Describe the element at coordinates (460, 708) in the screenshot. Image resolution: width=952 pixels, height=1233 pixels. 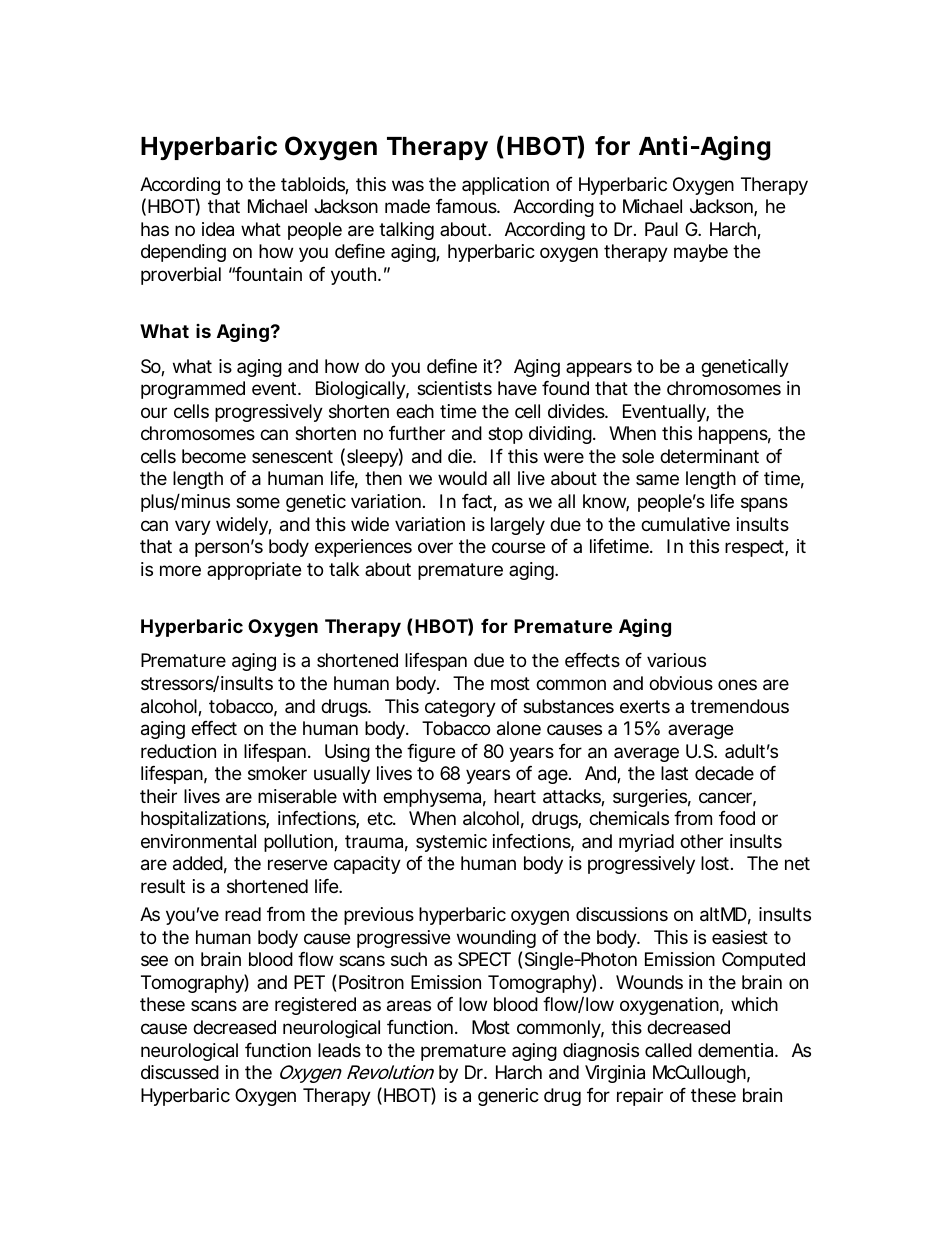
I see `category` at that location.
